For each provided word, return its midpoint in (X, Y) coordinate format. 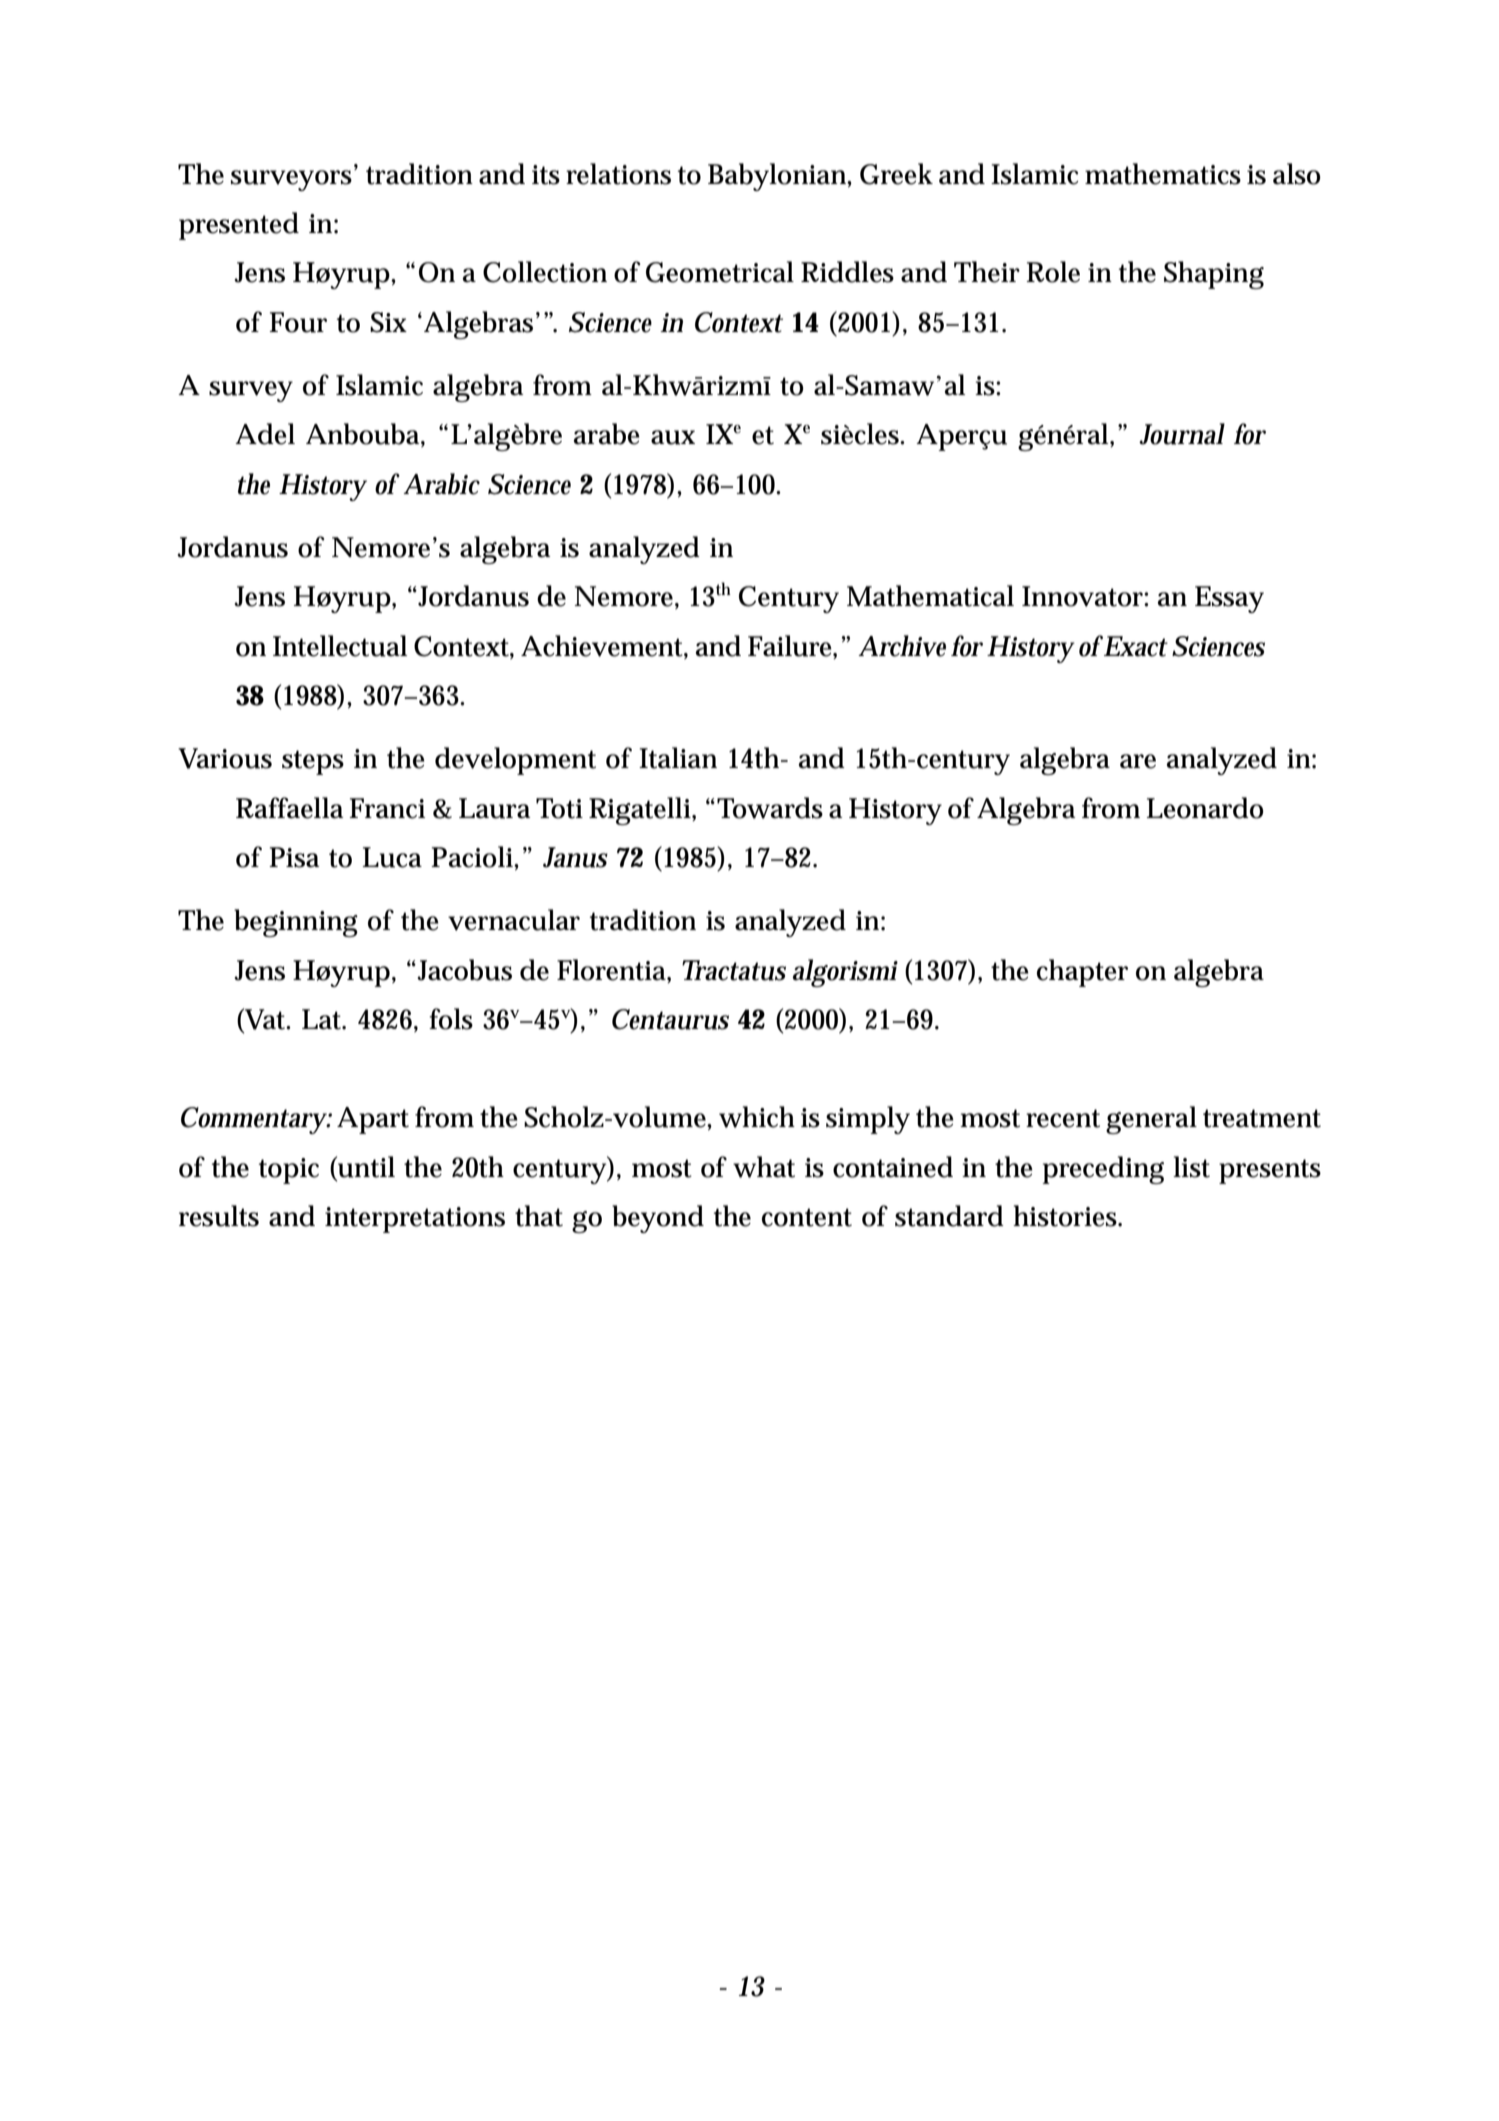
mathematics (1163, 174)
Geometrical (720, 272)
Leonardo (1205, 808)
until (365, 1167)
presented (239, 226)
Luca (392, 857)
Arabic (441, 484)
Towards (770, 808)
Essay (1229, 599)
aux (673, 437)
